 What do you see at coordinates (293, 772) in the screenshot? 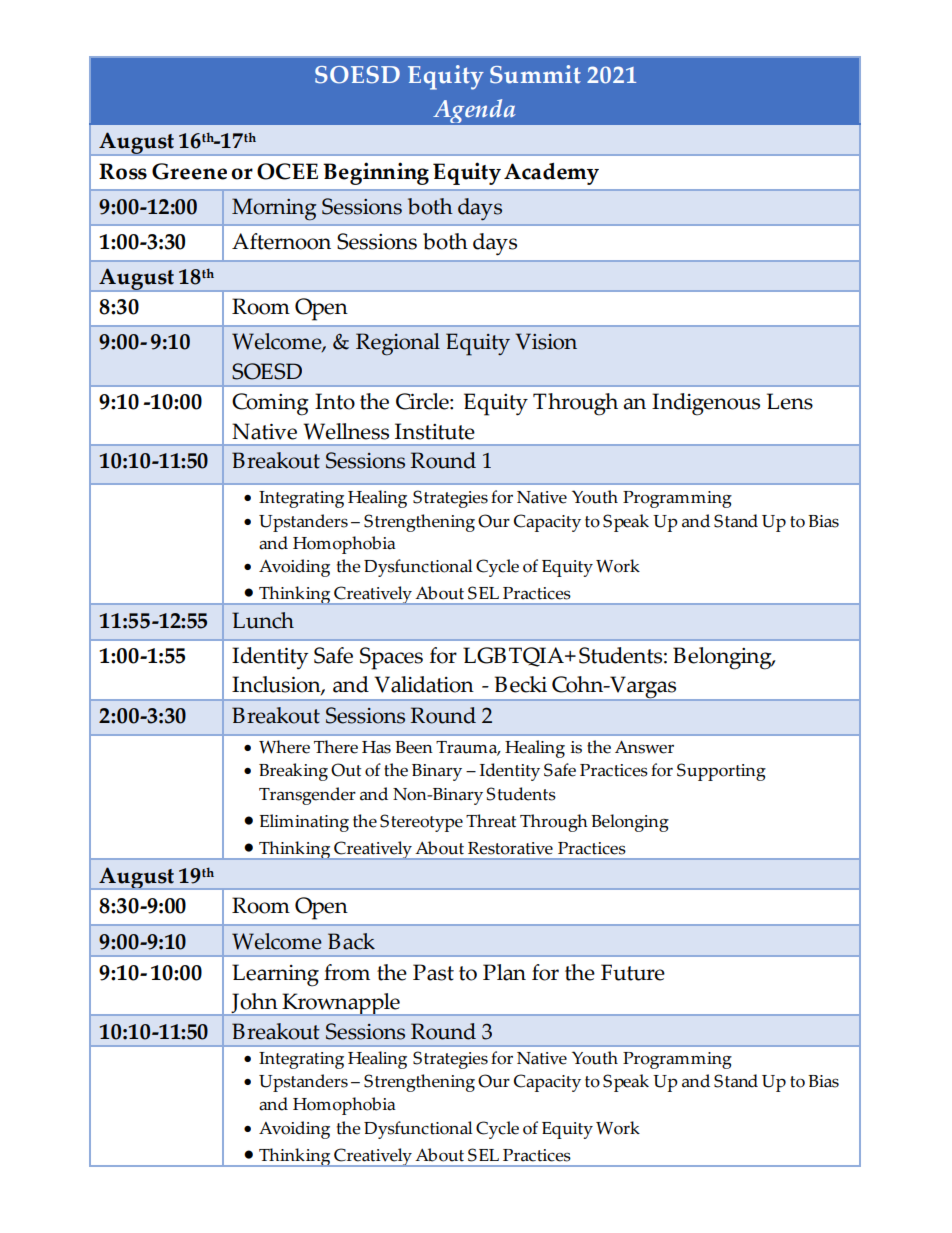
I see `Breaking` at bounding box center [293, 772].
